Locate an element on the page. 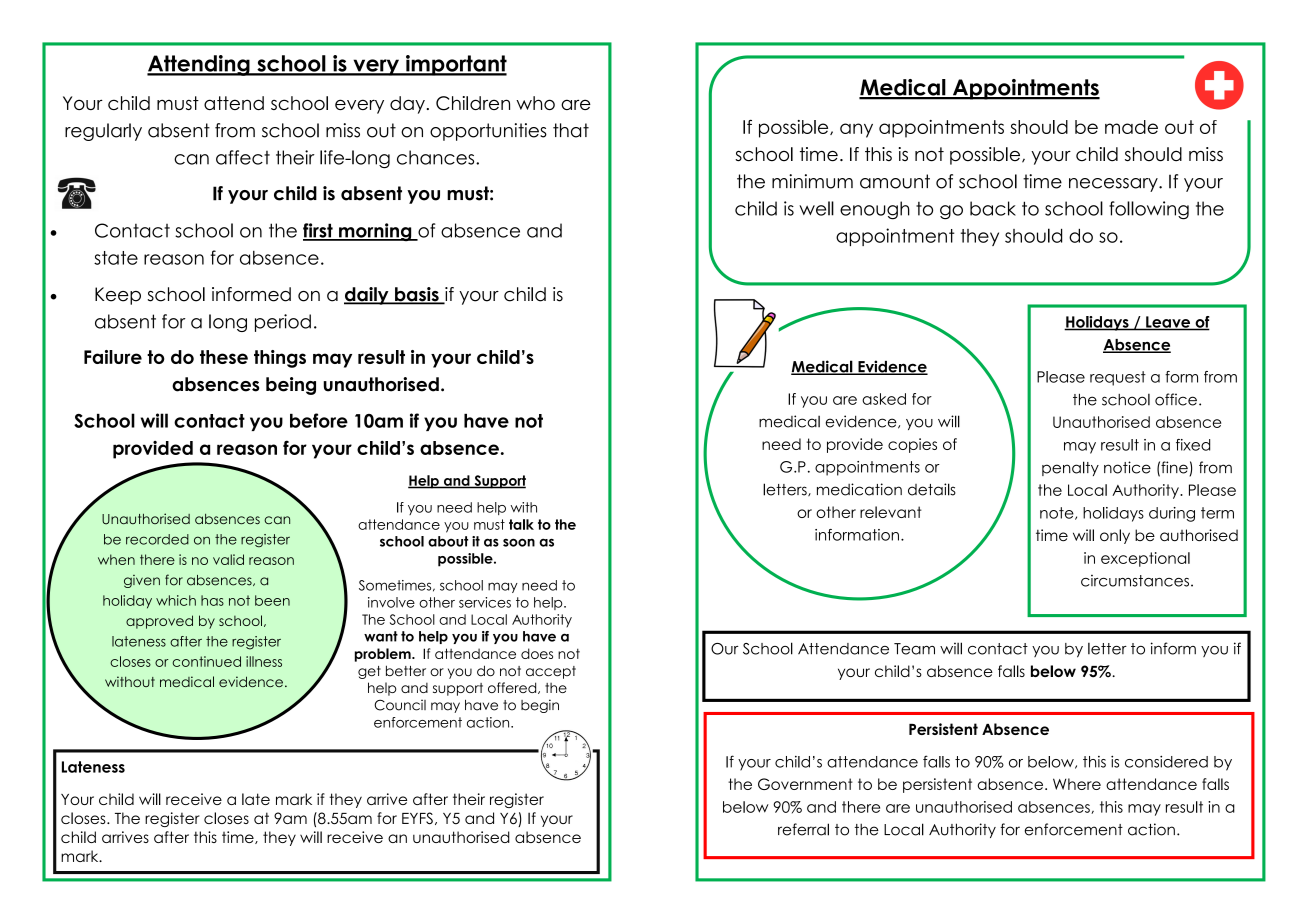  who is located at coordinates (535, 103).
